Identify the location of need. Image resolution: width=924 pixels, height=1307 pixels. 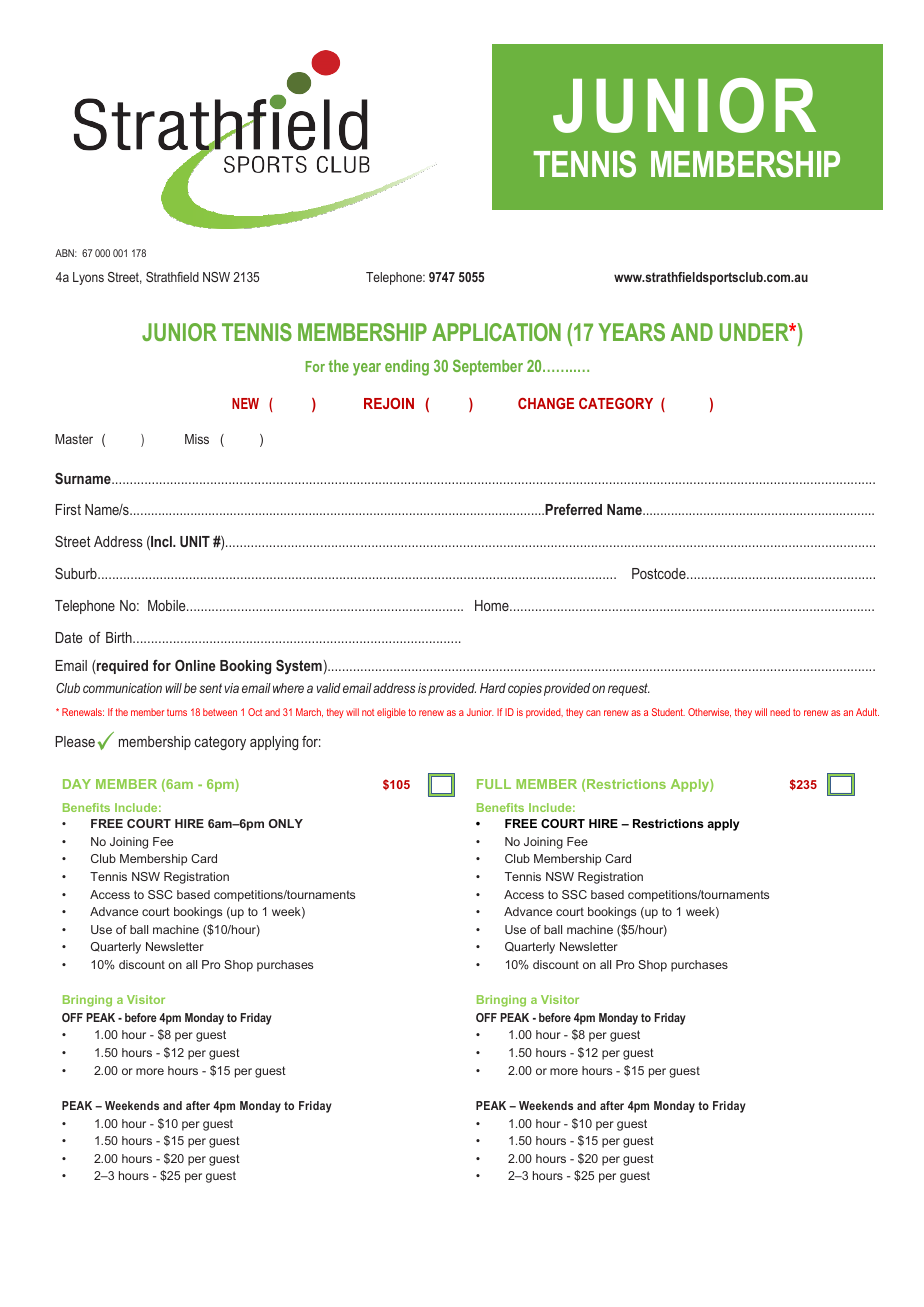
(780, 712).
